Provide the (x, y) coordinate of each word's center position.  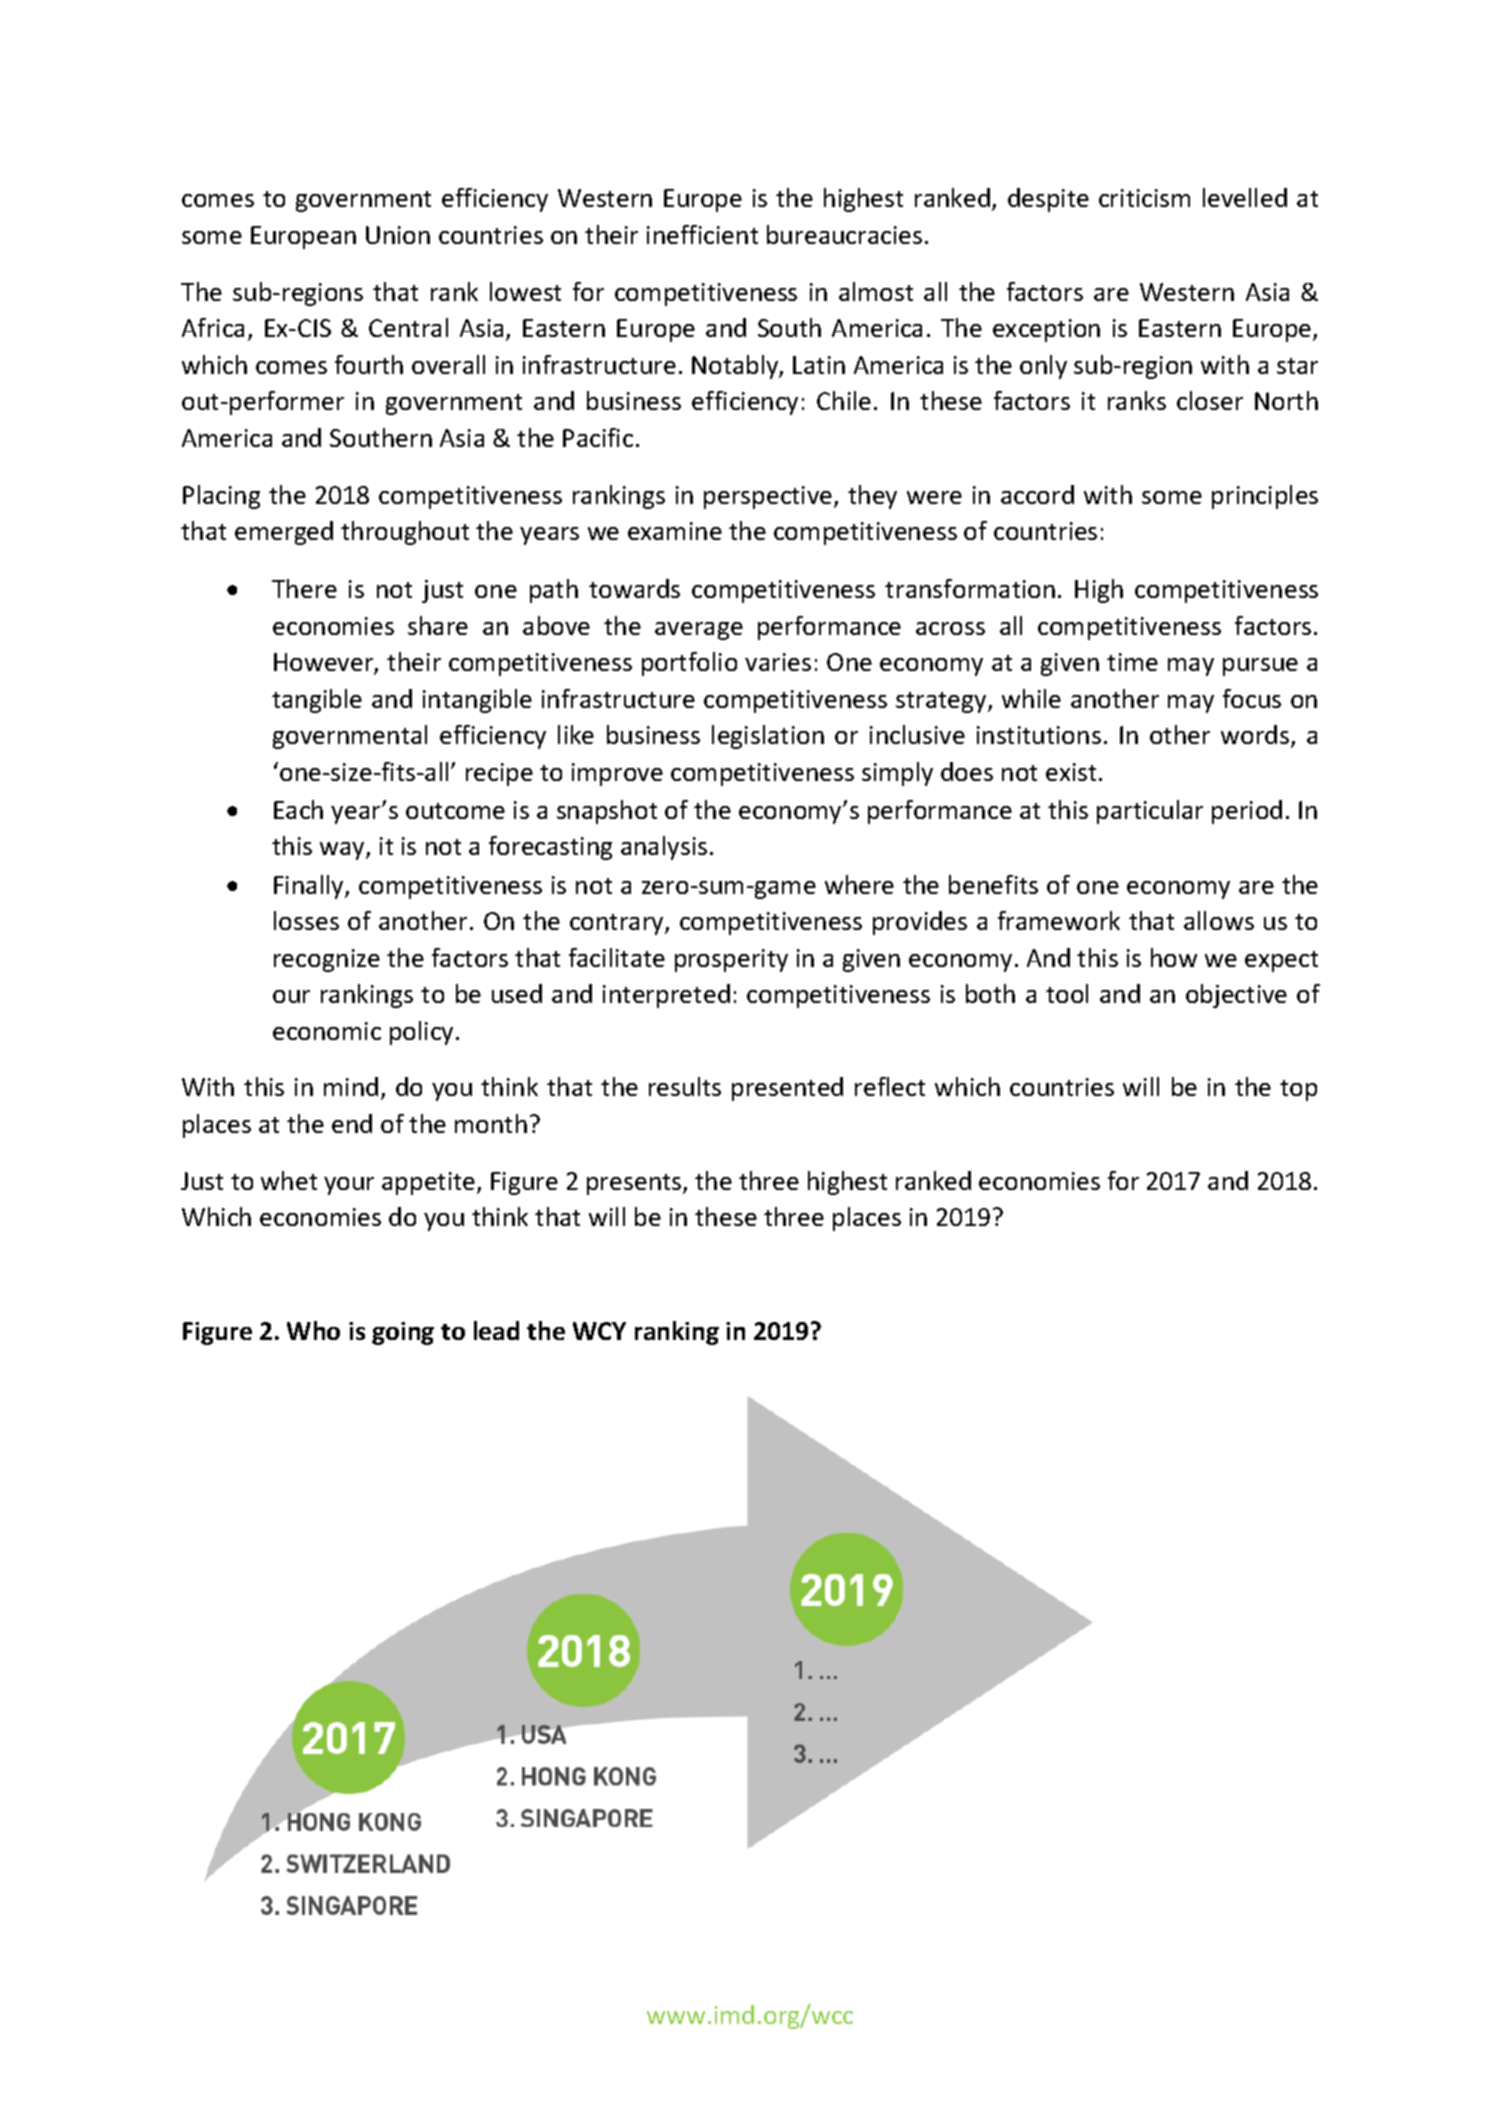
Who (313, 1330)
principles (1265, 497)
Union (398, 235)
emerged (284, 533)
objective (1236, 996)
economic (327, 1031)
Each (298, 809)
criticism (1144, 198)
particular (1150, 812)
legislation (768, 737)
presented (787, 1089)
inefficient (702, 234)
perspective (769, 497)
